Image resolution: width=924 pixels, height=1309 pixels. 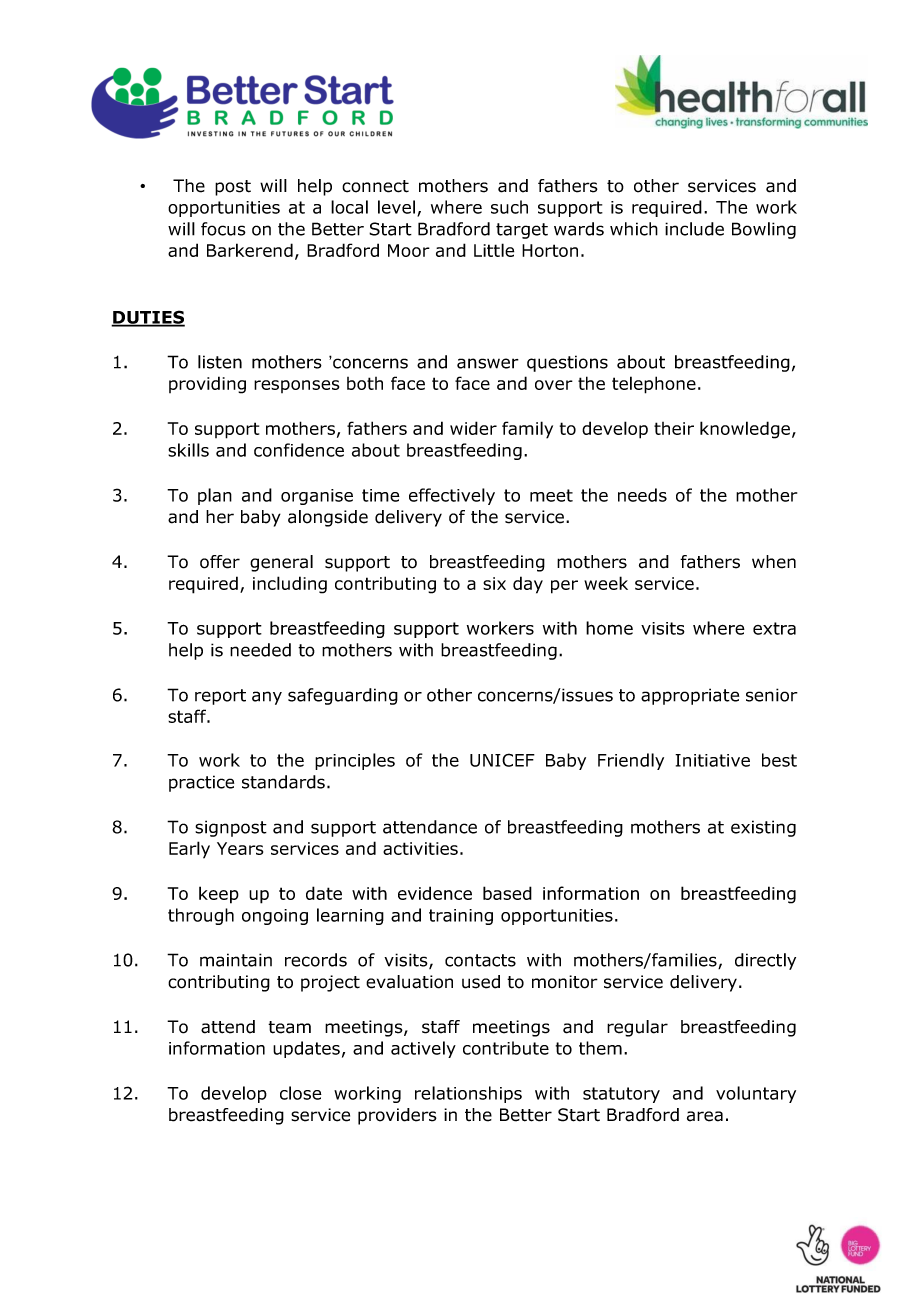 I want to click on focus, so click(x=223, y=229).
